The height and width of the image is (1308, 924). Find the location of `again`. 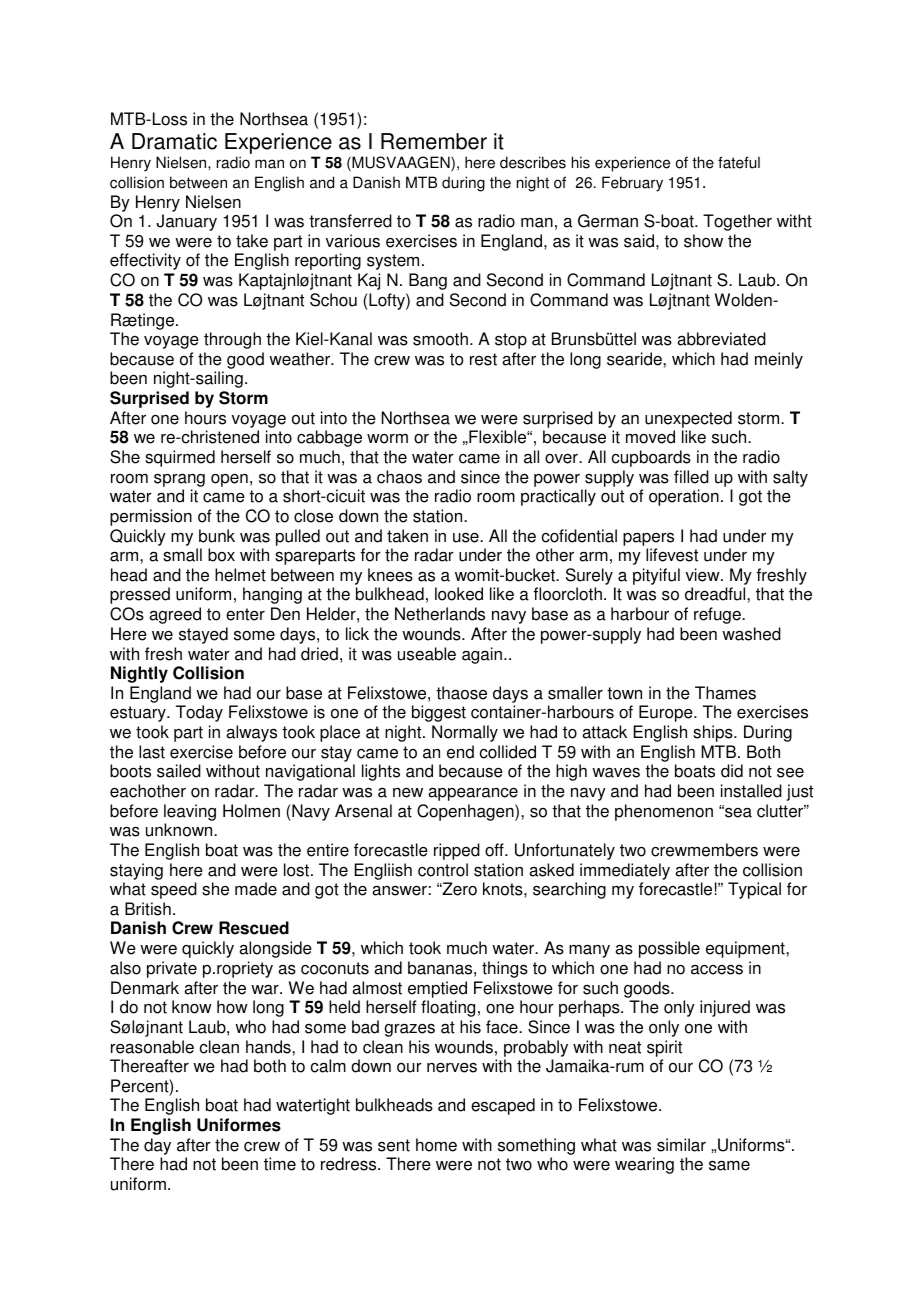

again is located at coordinates (482, 655).
